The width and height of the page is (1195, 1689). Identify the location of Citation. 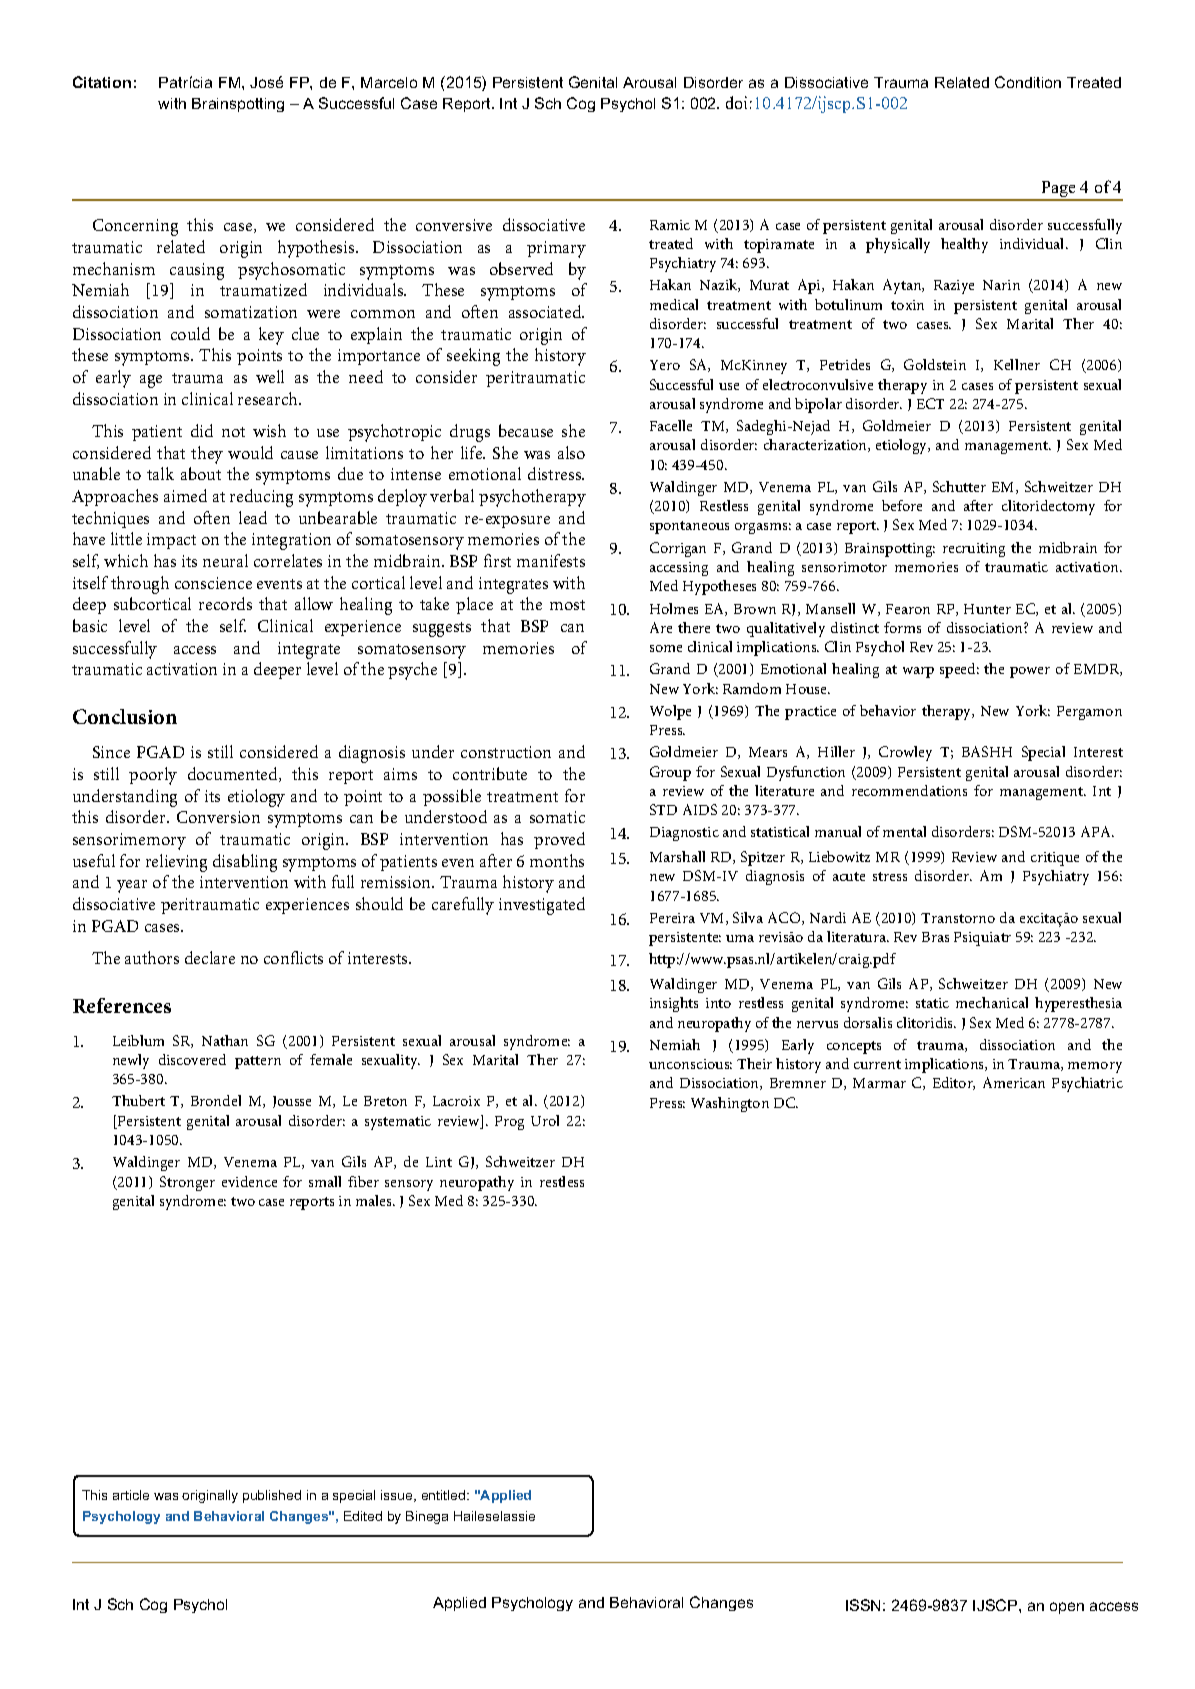
(102, 82).
